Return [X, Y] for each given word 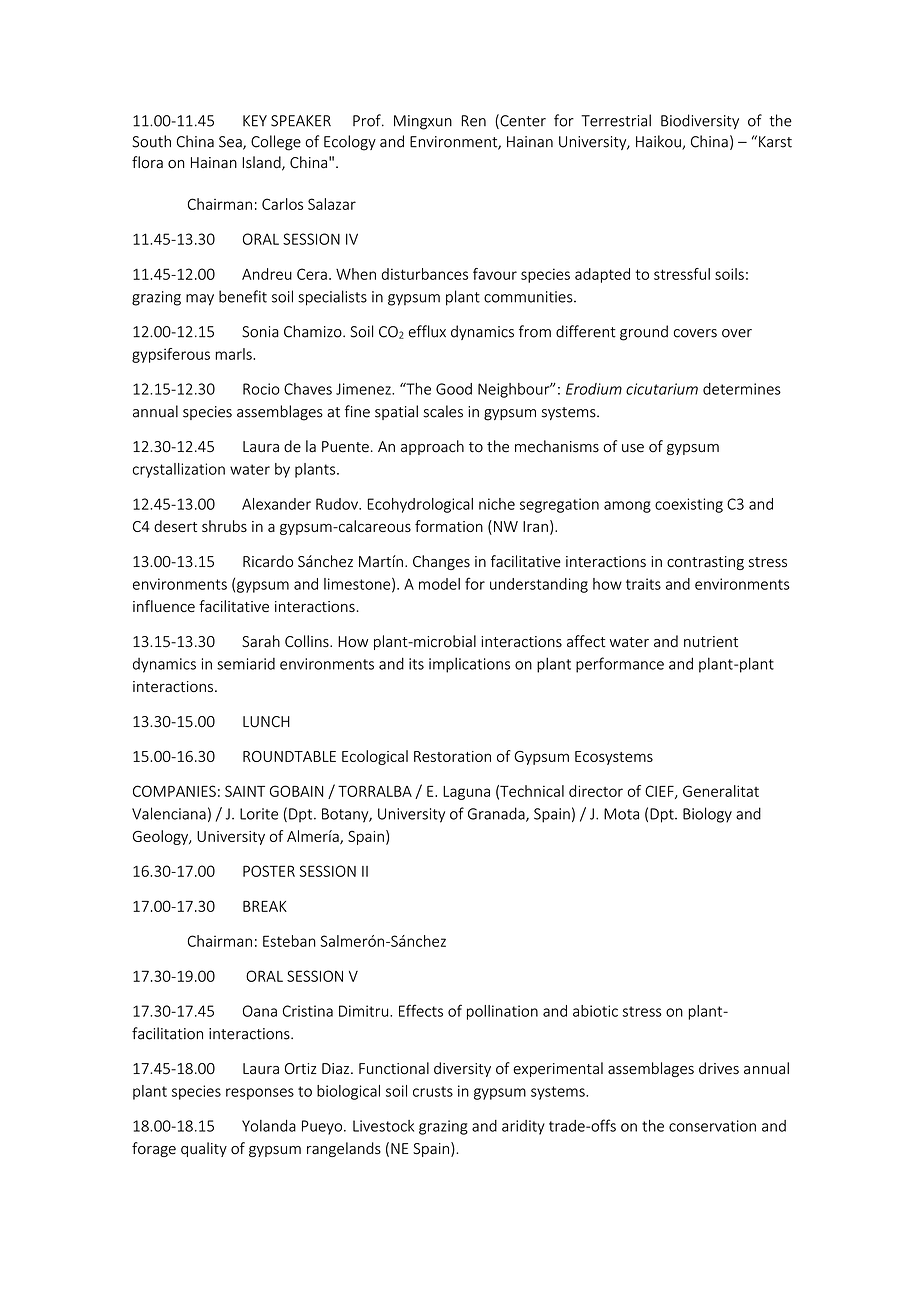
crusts [433, 1091]
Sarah [261, 641]
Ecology [350, 143]
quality [204, 1149]
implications [469, 665]
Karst [775, 142]
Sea [231, 143]
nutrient [711, 642]
